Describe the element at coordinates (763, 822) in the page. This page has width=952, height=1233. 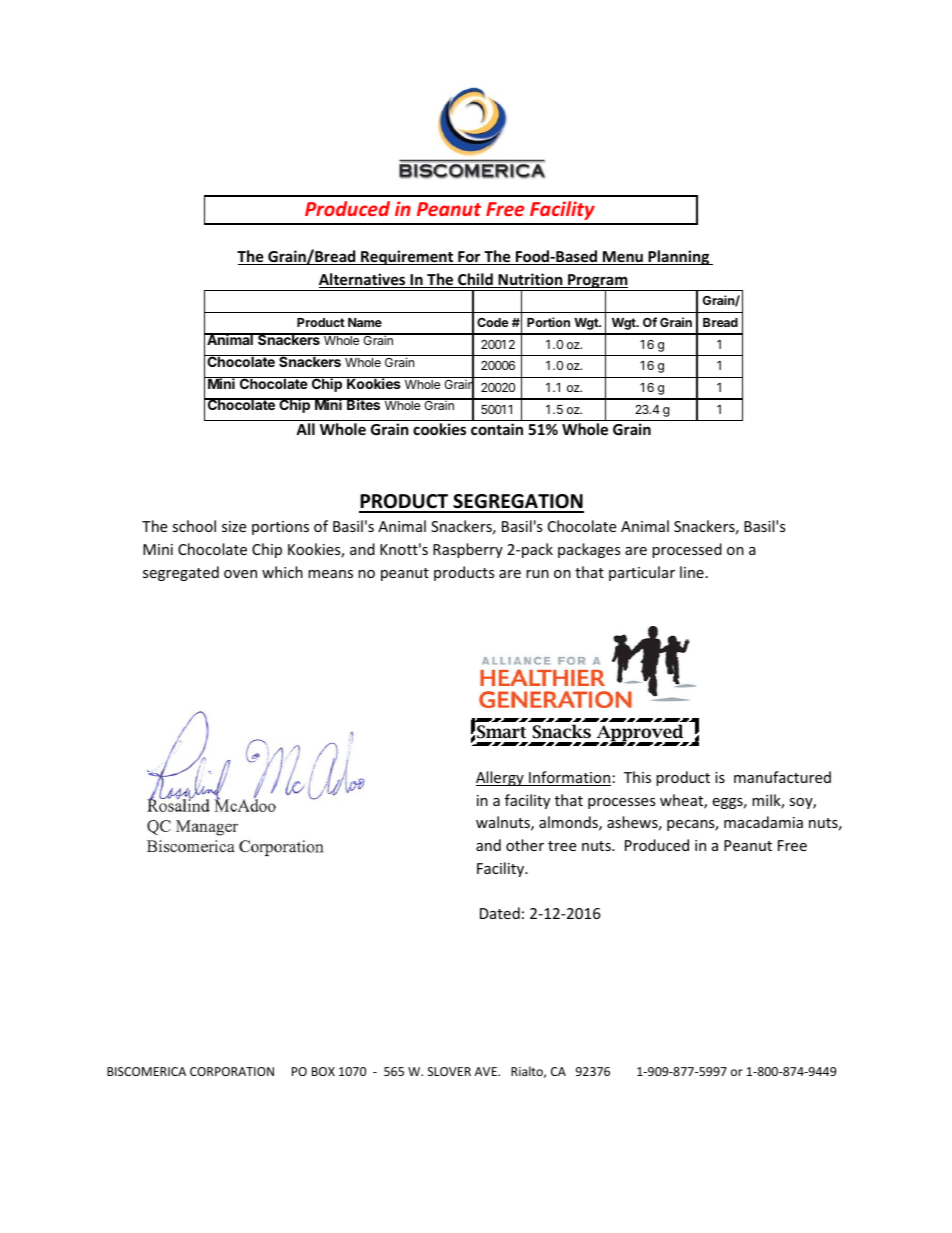
I see `macadamia` at that location.
